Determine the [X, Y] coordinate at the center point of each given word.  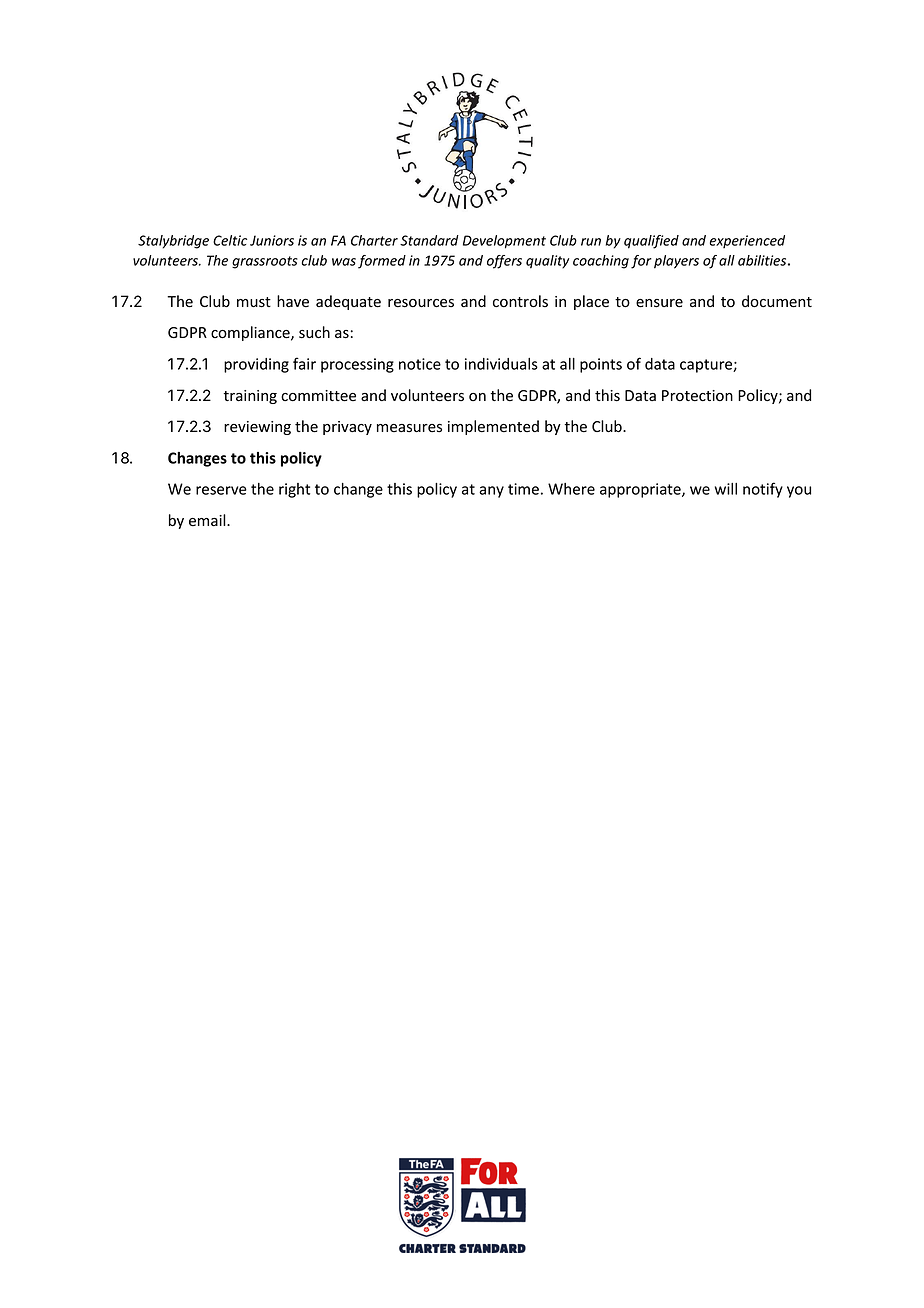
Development [504, 242]
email [208, 520]
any [491, 492]
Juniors [272, 240]
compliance [251, 333]
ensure [659, 303]
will [726, 489]
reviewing [257, 428]
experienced [747, 241]
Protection [697, 396]
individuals [501, 364]
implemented [493, 427]
